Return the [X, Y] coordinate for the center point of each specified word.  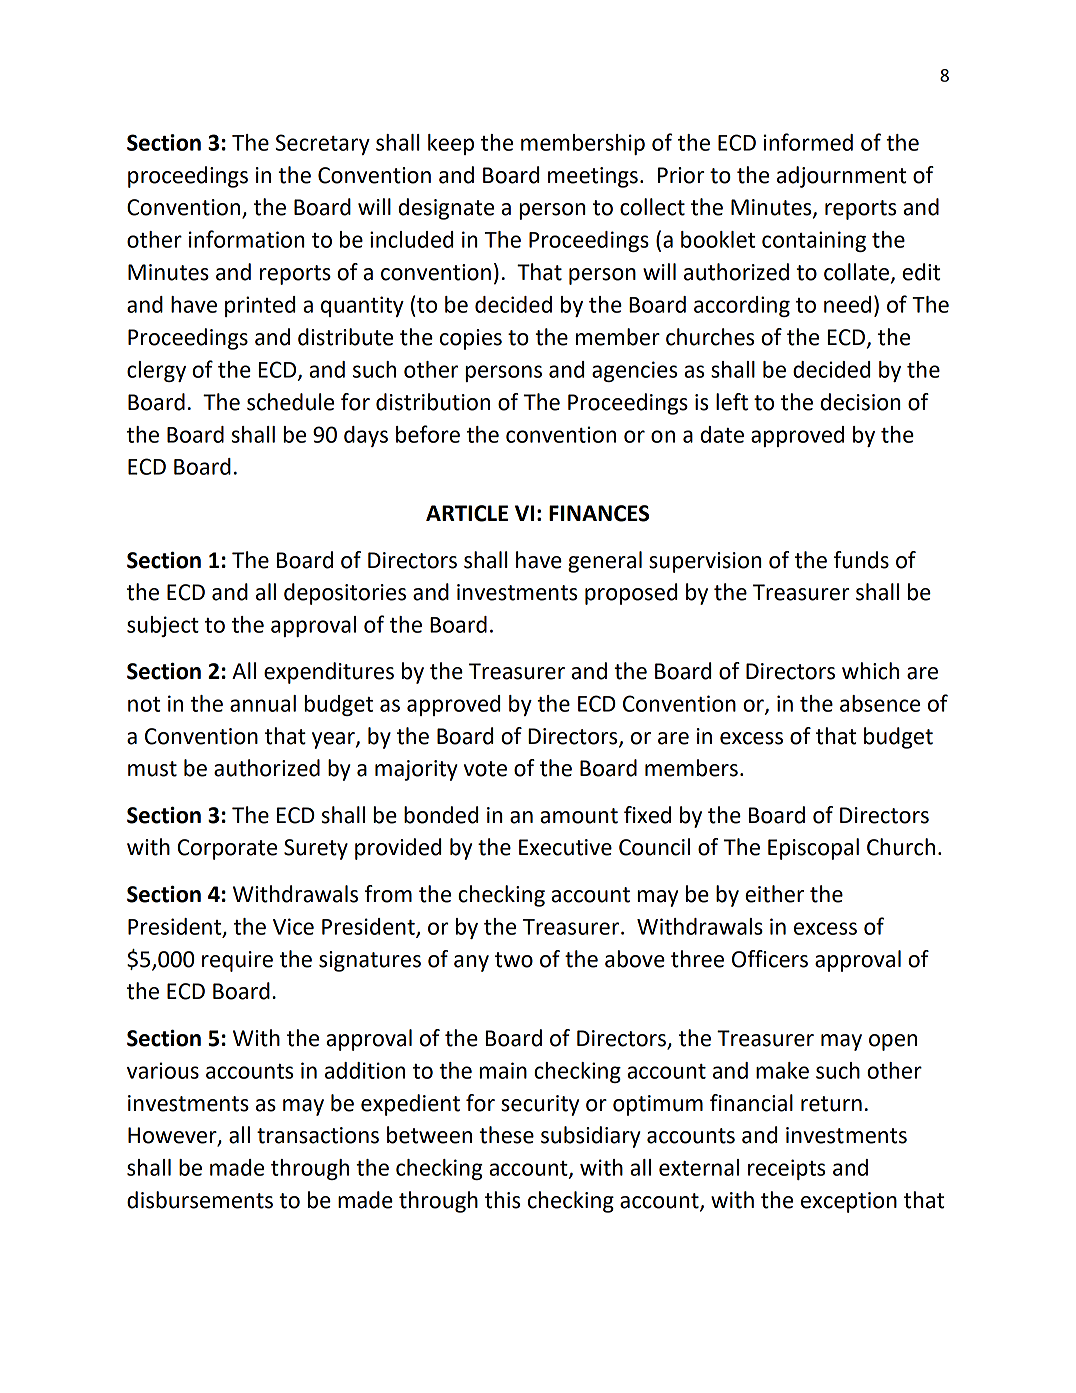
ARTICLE [467, 513]
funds [861, 560]
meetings [593, 177]
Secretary [323, 144]
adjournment [841, 177]
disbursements [200, 1200]
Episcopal [813, 849]
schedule [290, 402]
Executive [565, 847]
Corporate [227, 849]
